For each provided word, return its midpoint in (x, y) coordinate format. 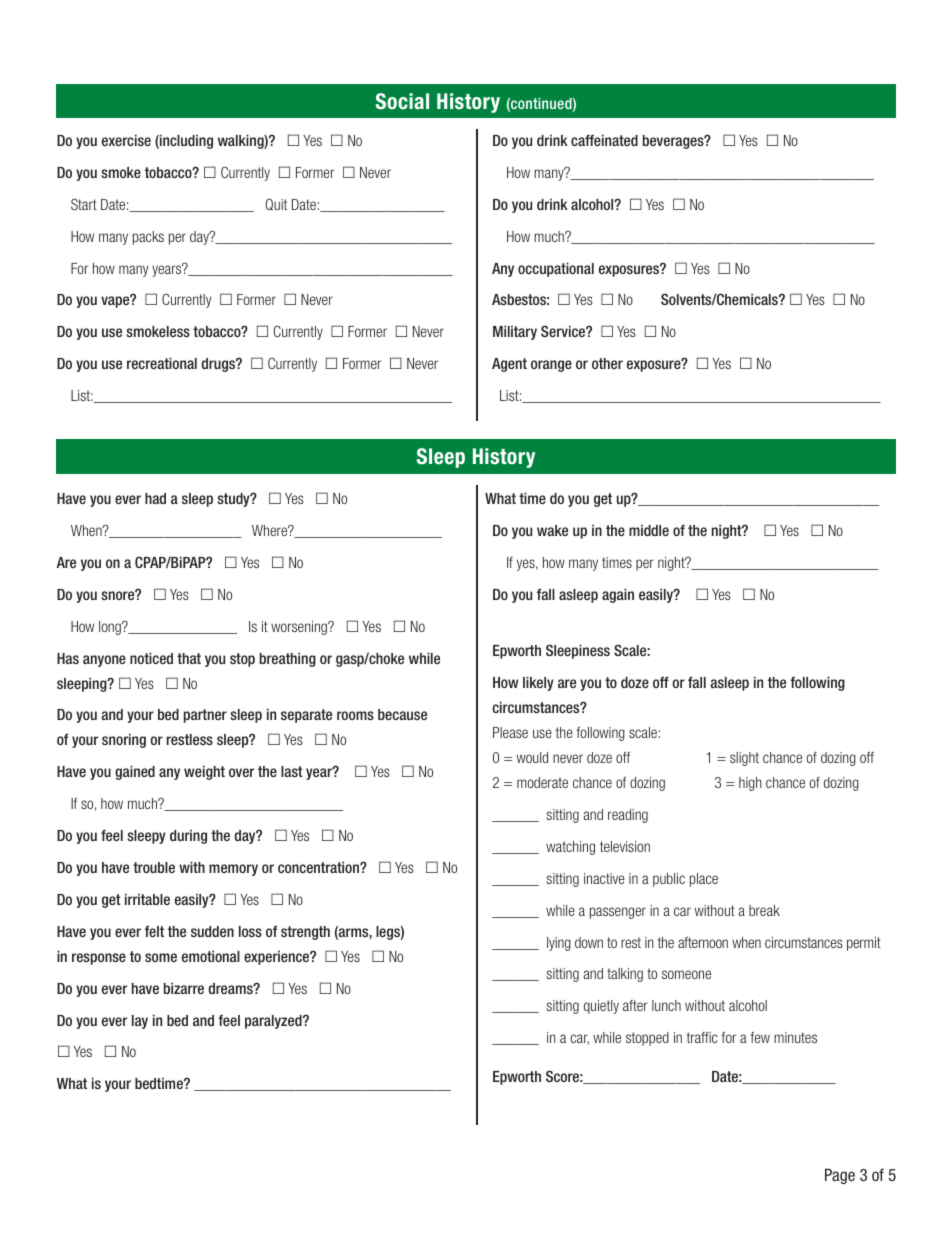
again (618, 595)
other (607, 363)
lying (559, 944)
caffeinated (604, 140)
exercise (126, 140)
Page (840, 1176)
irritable (147, 899)
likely (538, 683)
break (764, 910)
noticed (151, 658)
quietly (601, 1007)
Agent (509, 365)
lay (140, 1022)
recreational (162, 363)
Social (402, 101)
